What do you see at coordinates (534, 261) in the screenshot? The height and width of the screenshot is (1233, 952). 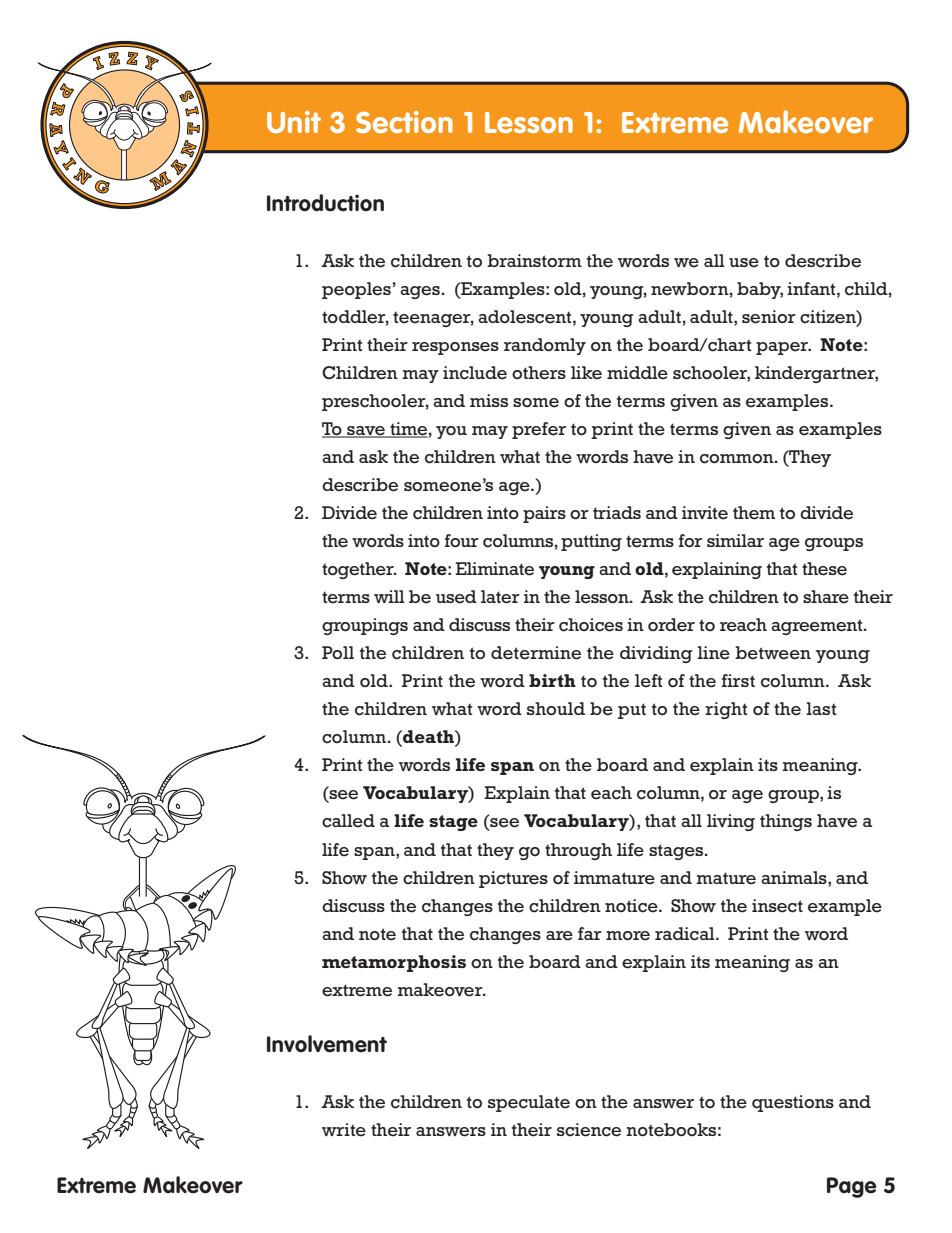 I see `brainstorm` at bounding box center [534, 261].
